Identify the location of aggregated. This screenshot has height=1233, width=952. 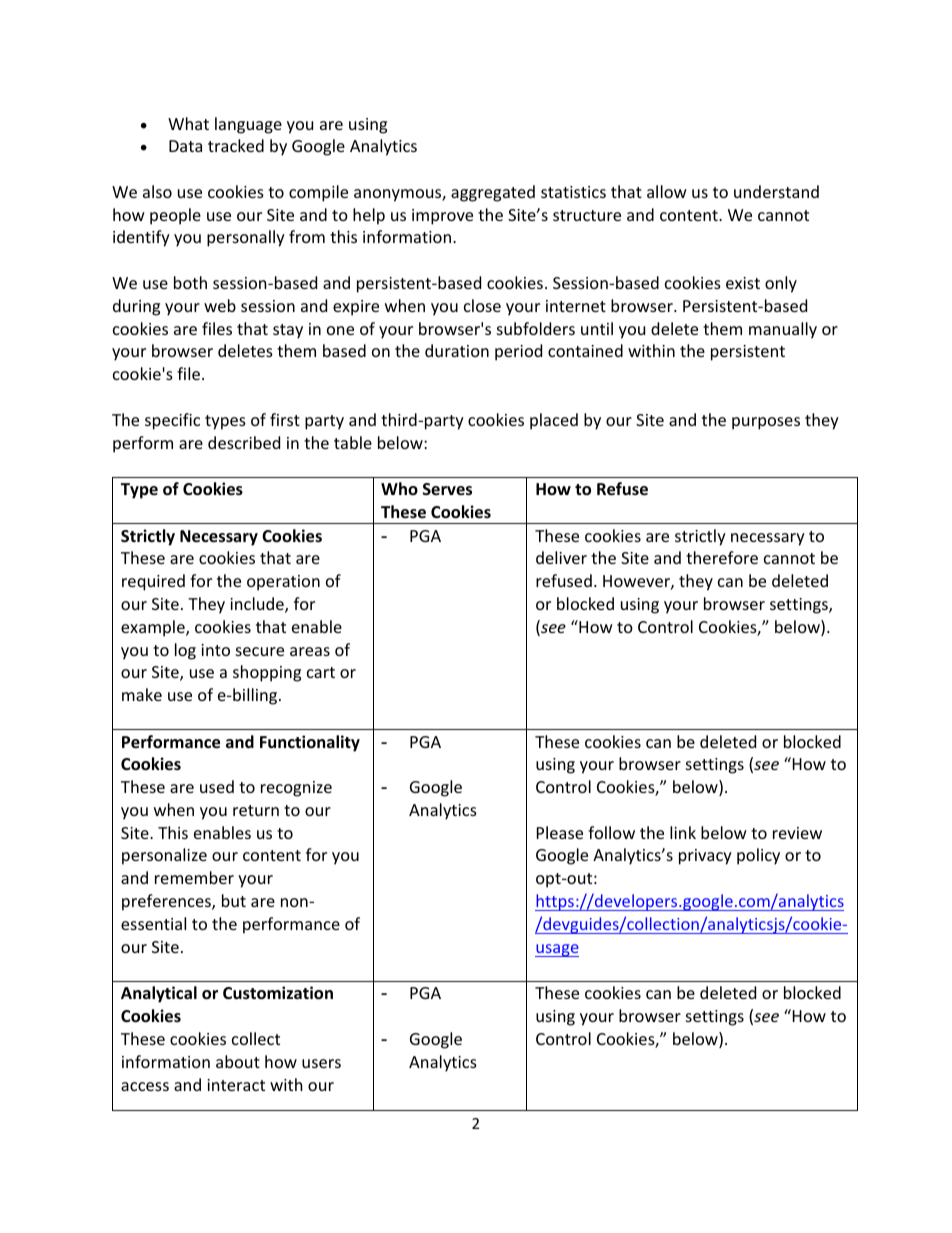
(493, 193).
